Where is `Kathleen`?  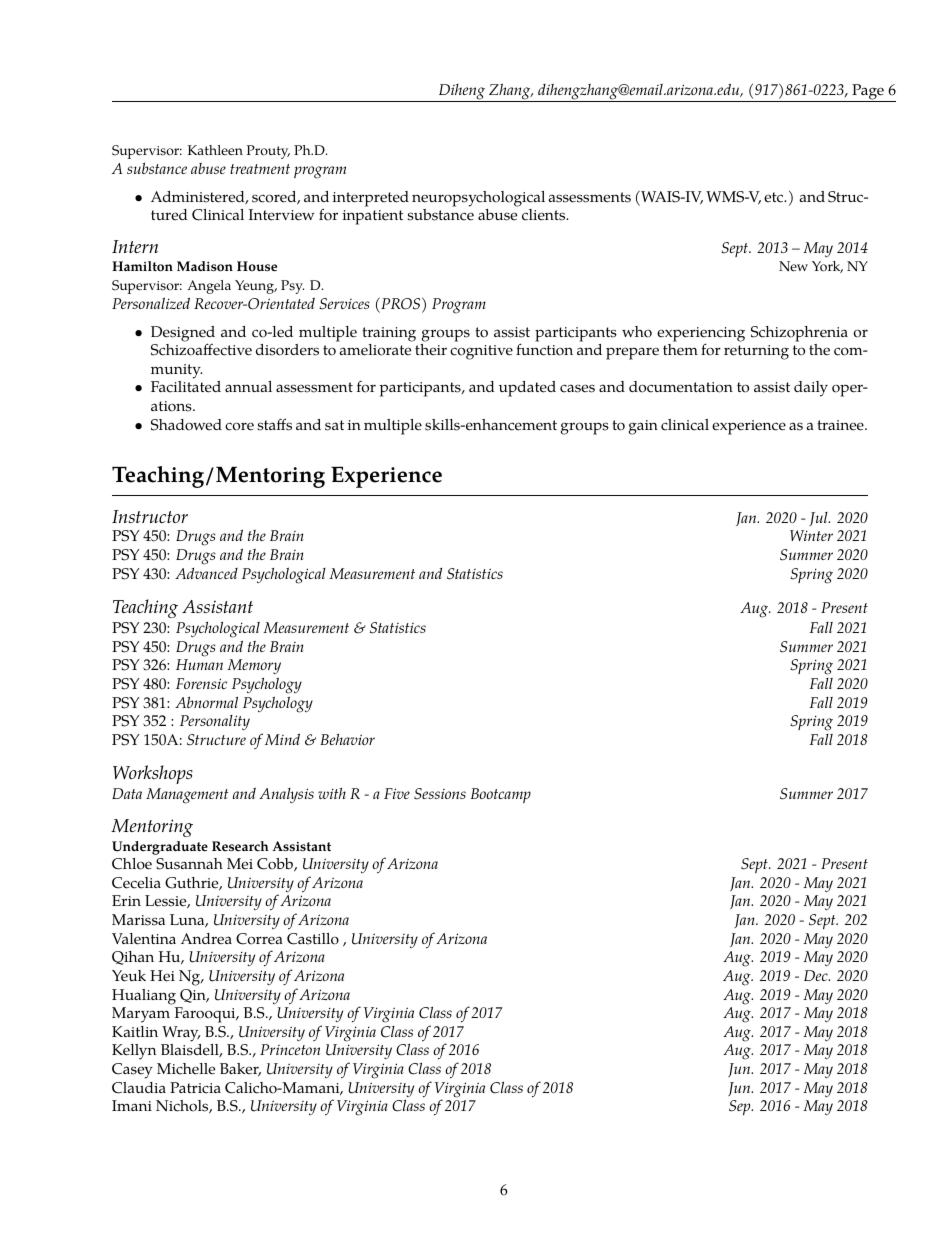 Kathleen is located at coordinates (215, 150).
